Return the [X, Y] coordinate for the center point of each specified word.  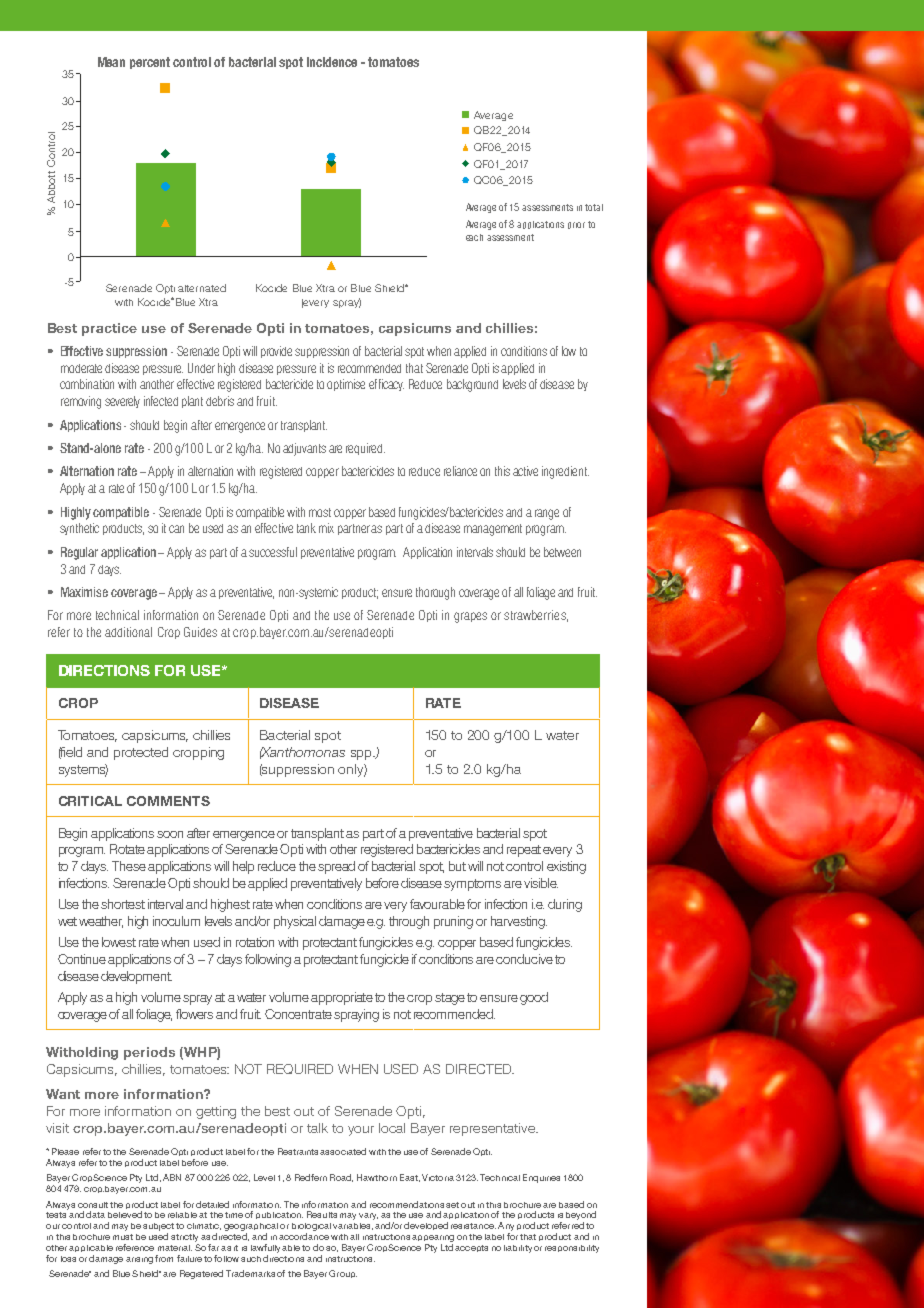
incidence [332, 62]
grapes [470, 617]
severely [122, 402]
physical [295, 922]
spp [362, 755]
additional [128, 632]
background [472, 385]
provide [276, 352]
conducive [524, 959]
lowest [119, 942]
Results [322, 1214]
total [594, 207]
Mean [111, 62]
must [123, 1237]
